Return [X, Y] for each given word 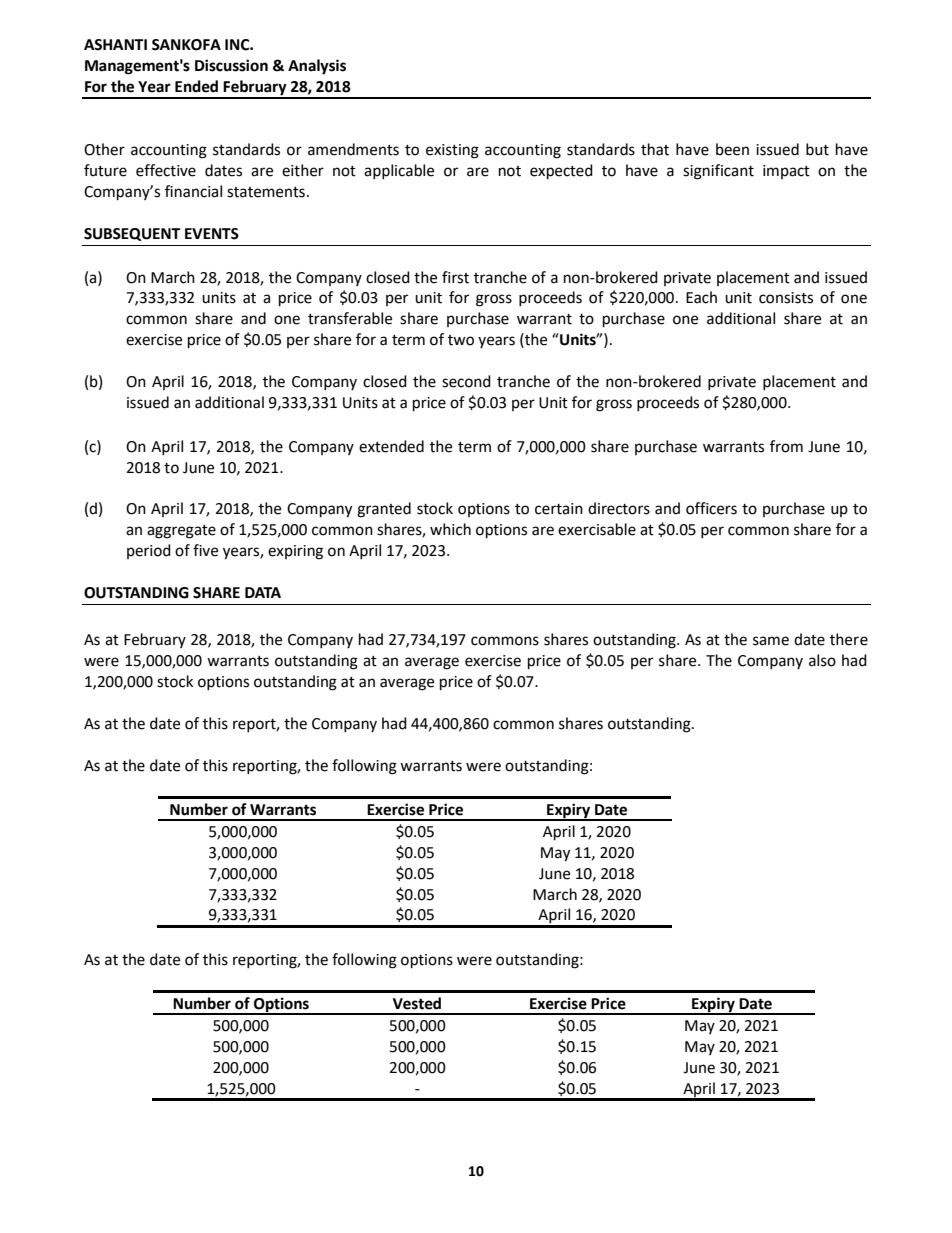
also [822, 660]
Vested [417, 1003]
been [732, 149]
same [771, 641]
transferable [350, 318]
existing [452, 151]
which [450, 529]
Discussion [231, 65]
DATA [263, 592]
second [466, 381]
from [786, 446]
